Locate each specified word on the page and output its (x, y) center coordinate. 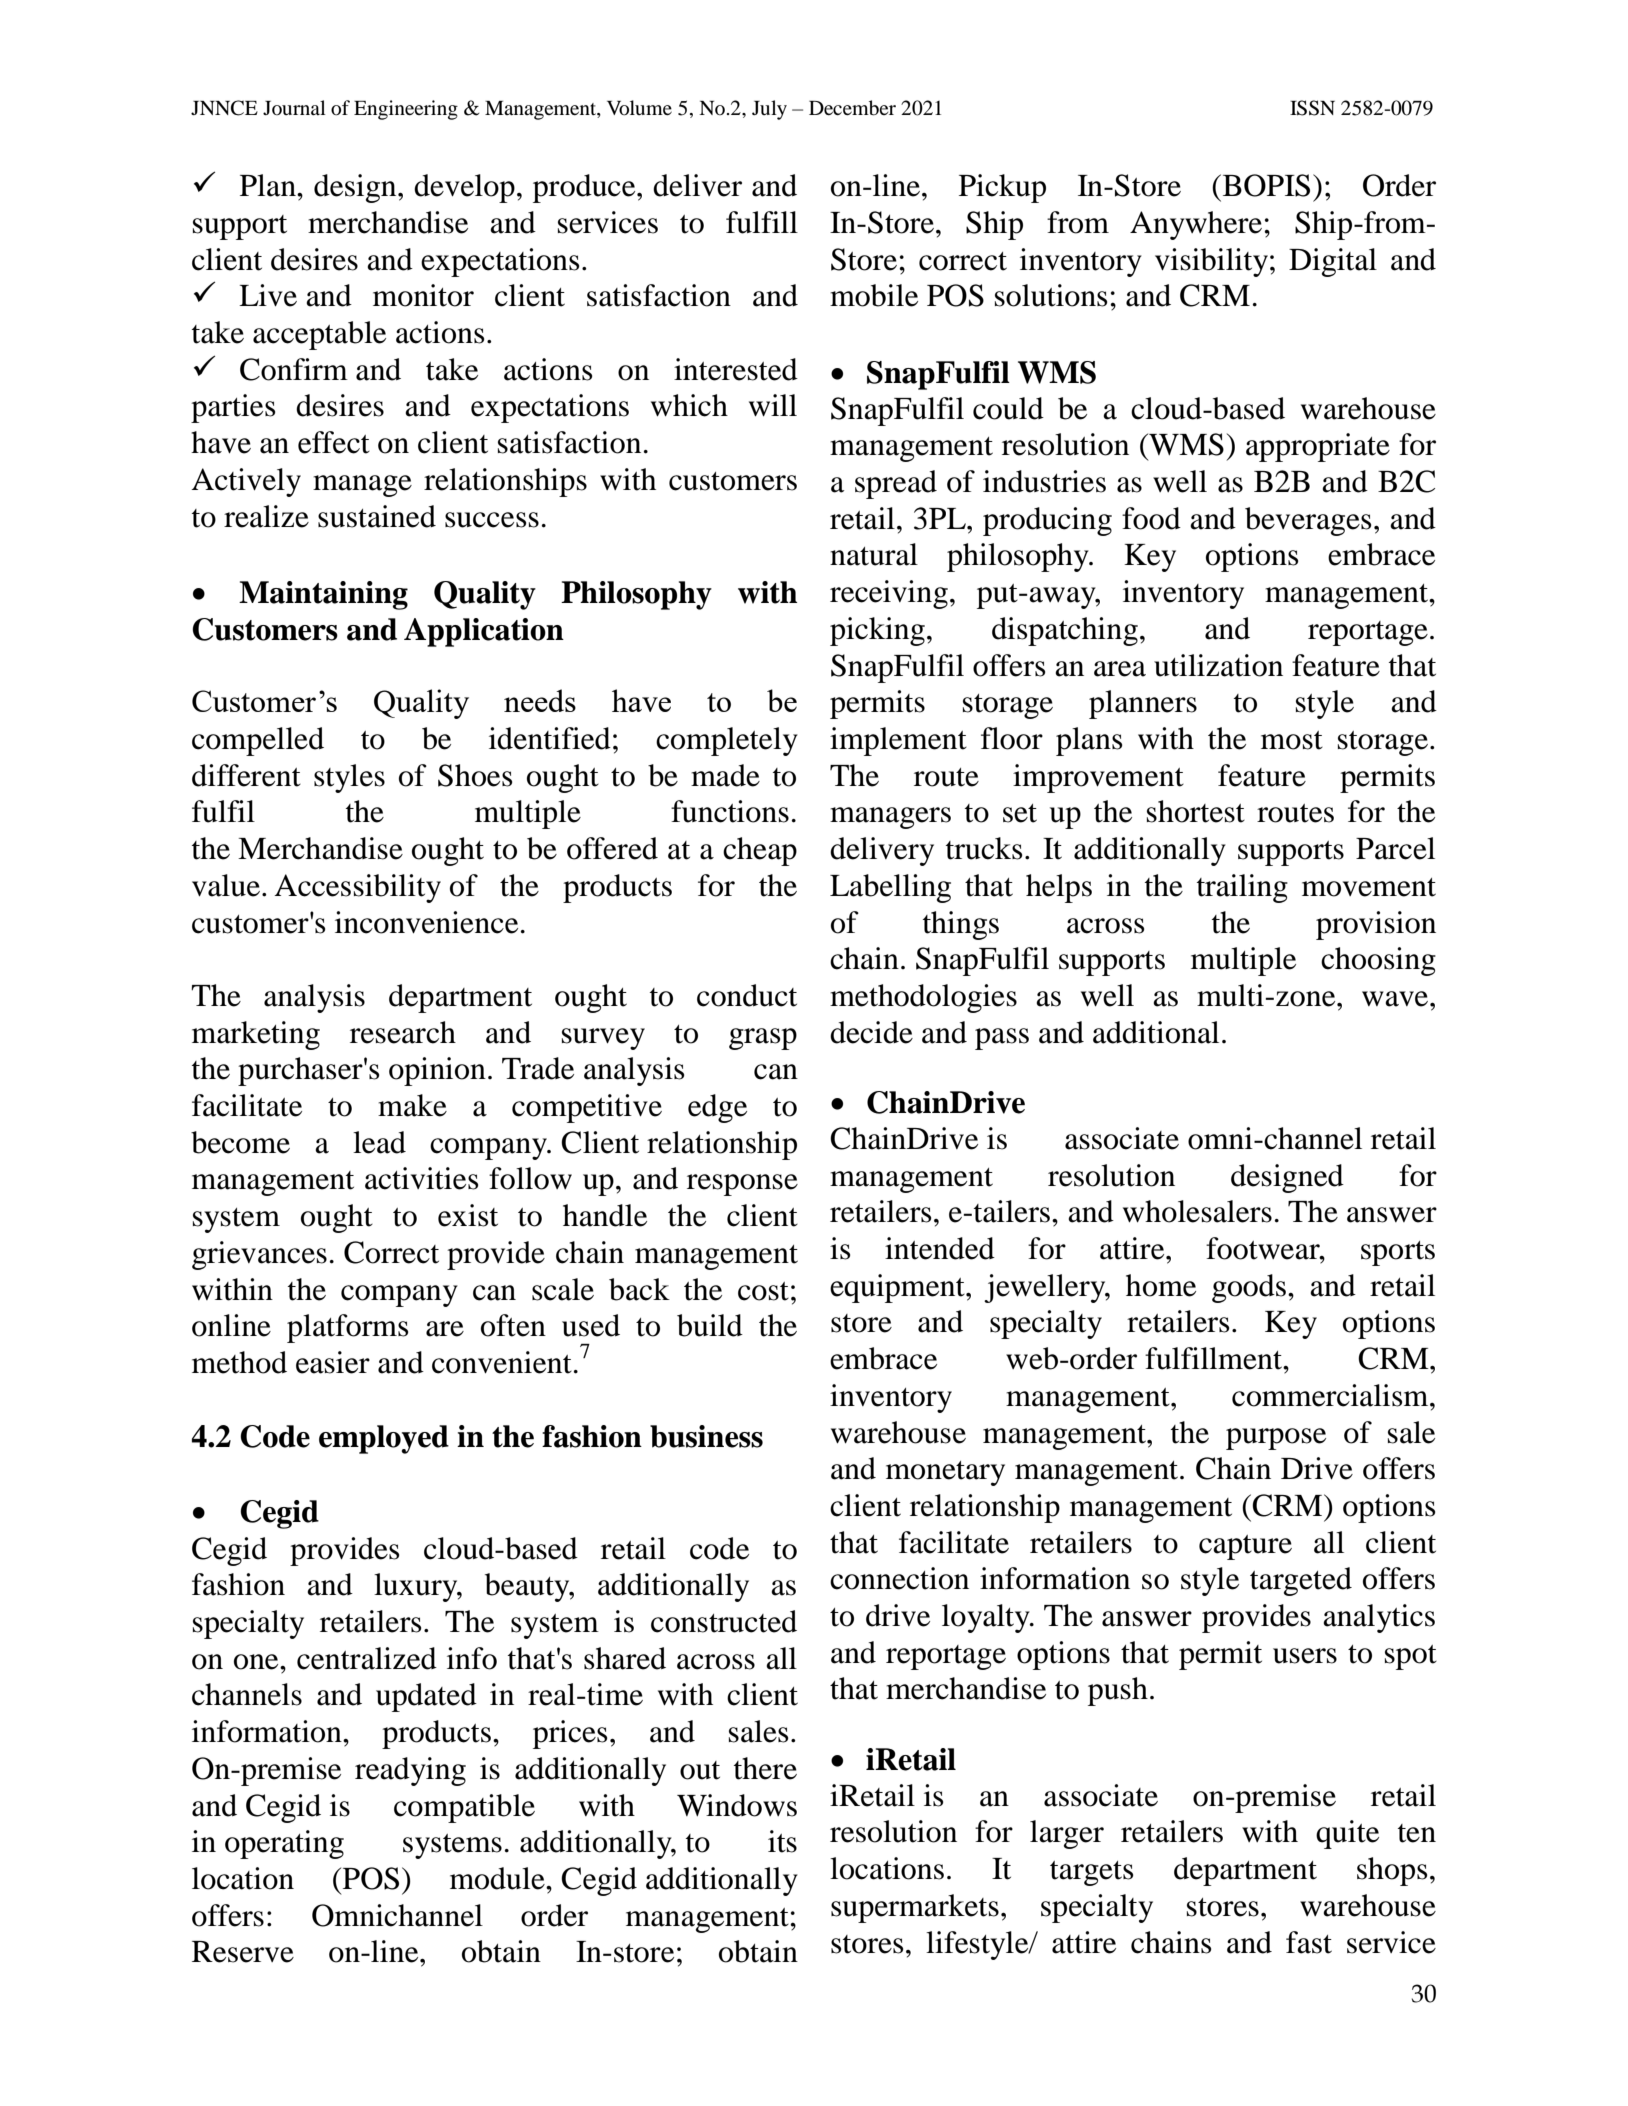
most (1292, 740)
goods (1249, 1288)
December (852, 108)
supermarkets (915, 1908)
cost (763, 1291)
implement (898, 741)
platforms (348, 1328)
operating (284, 1844)
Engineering (406, 110)
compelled (258, 741)
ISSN (1312, 108)
